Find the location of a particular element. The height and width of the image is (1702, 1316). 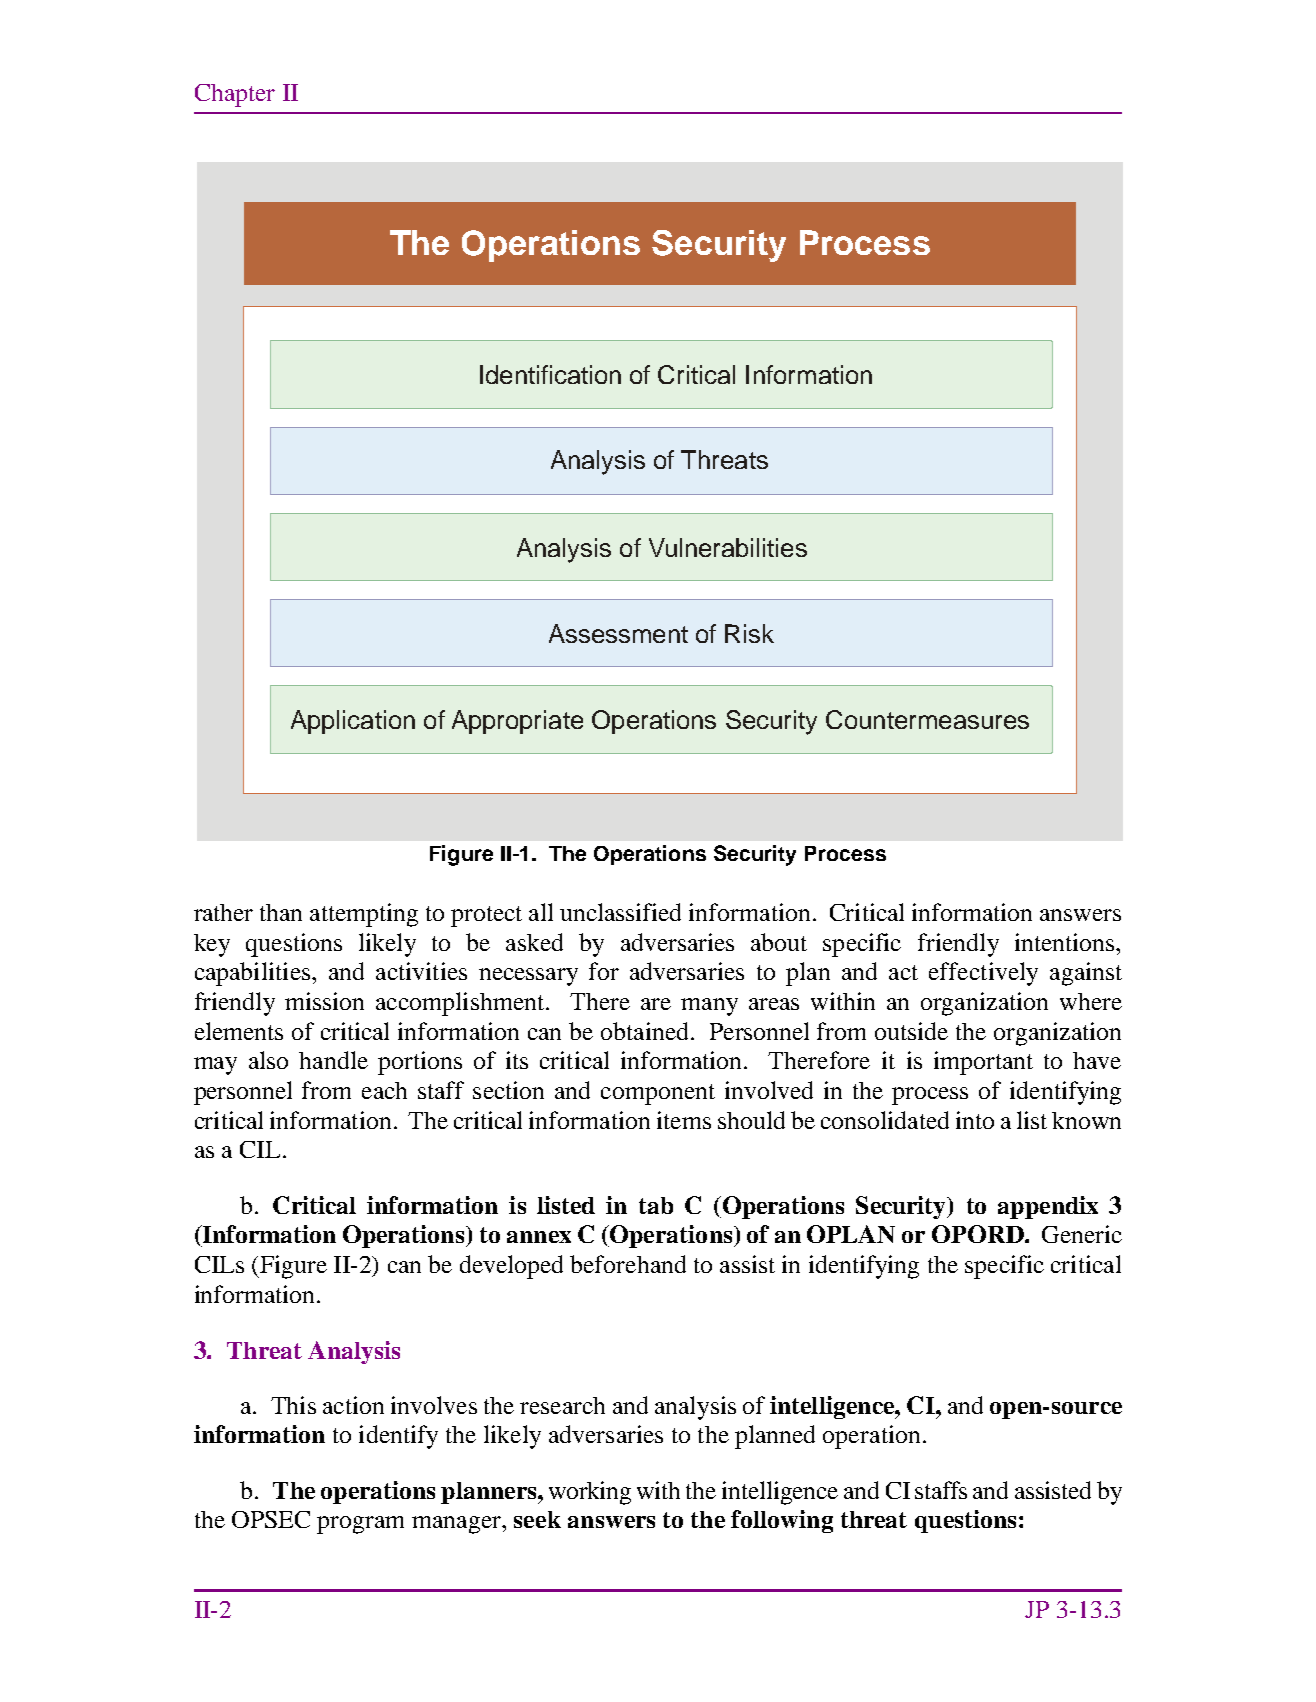

Identification is located at coordinates (550, 374).
